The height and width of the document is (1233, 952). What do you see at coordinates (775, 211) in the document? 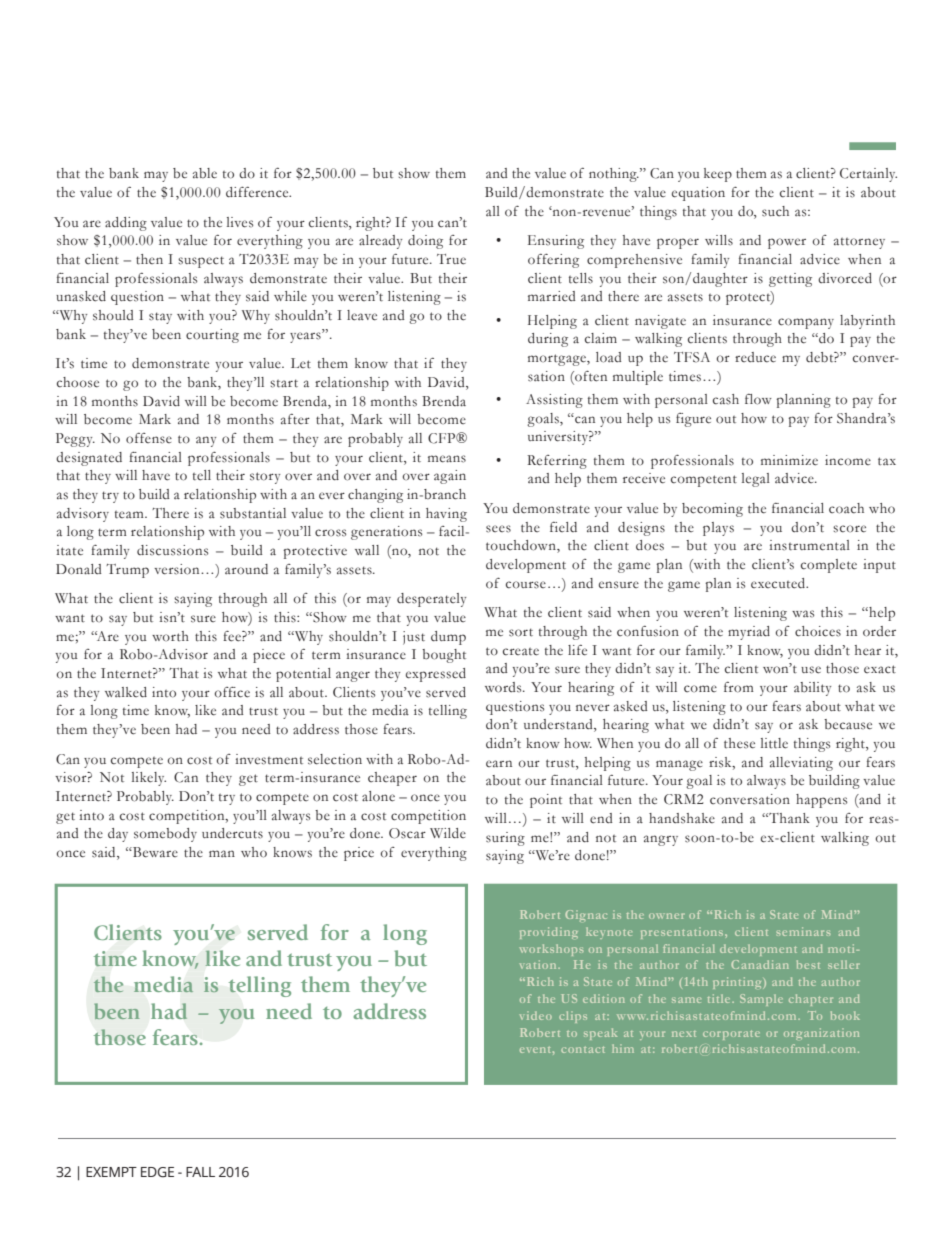
I see `such` at bounding box center [775, 211].
